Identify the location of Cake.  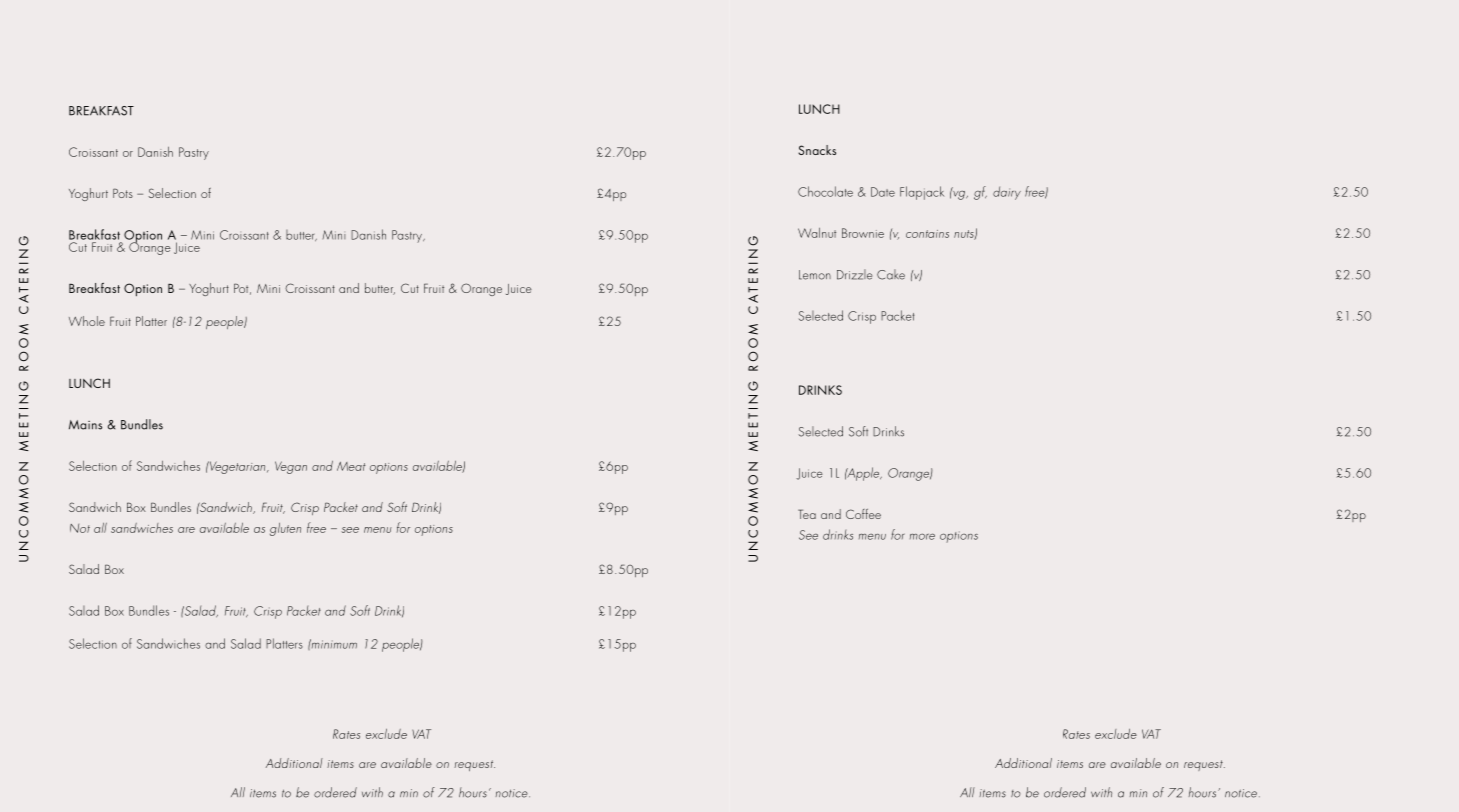
(891, 274).
